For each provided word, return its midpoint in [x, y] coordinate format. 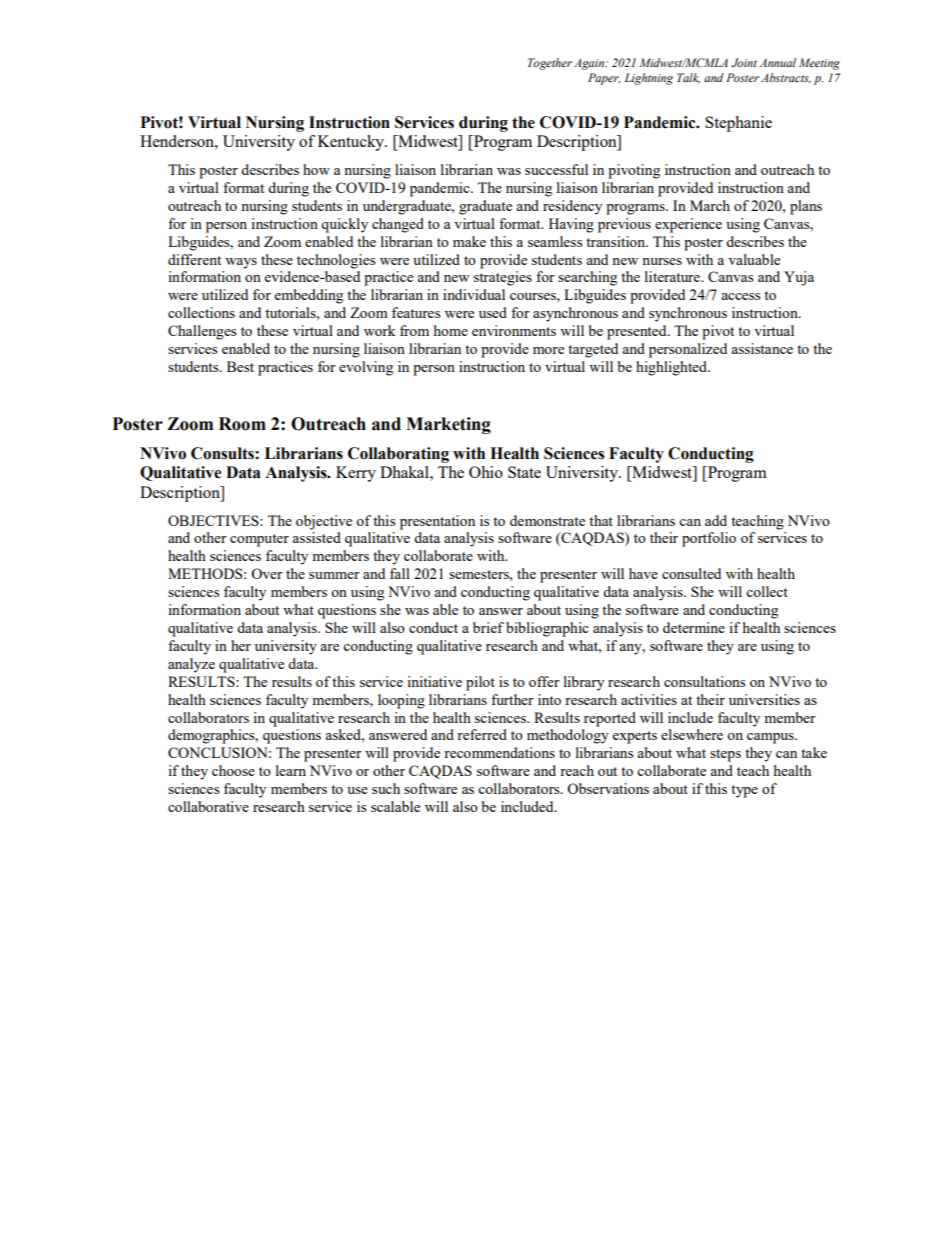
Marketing [448, 425]
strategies [503, 278]
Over [267, 573]
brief [488, 627]
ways [241, 263]
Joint [744, 62]
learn [291, 770]
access [740, 296]
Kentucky [352, 143]
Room [242, 424]
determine [694, 627]
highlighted [672, 368]
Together [550, 64]
